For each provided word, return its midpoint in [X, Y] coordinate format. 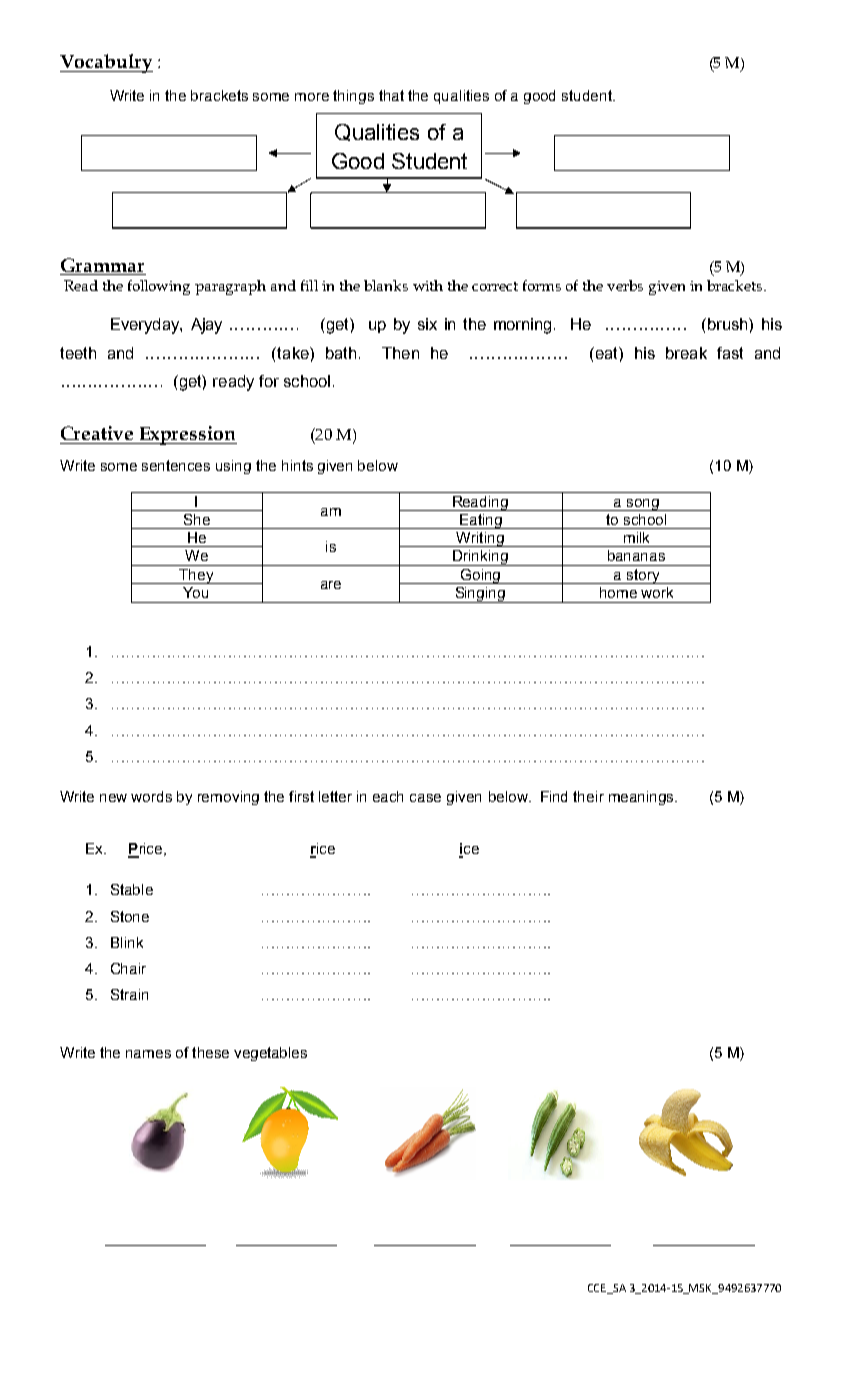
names [148, 1054]
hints [297, 465]
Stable [132, 889]
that [391, 95]
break [686, 353]
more [312, 97]
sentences [176, 465]
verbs [625, 285]
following [159, 287]
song [642, 505]
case [425, 798]
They [196, 576]
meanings [642, 798]
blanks [386, 285]
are [331, 585]
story [643, 576]
